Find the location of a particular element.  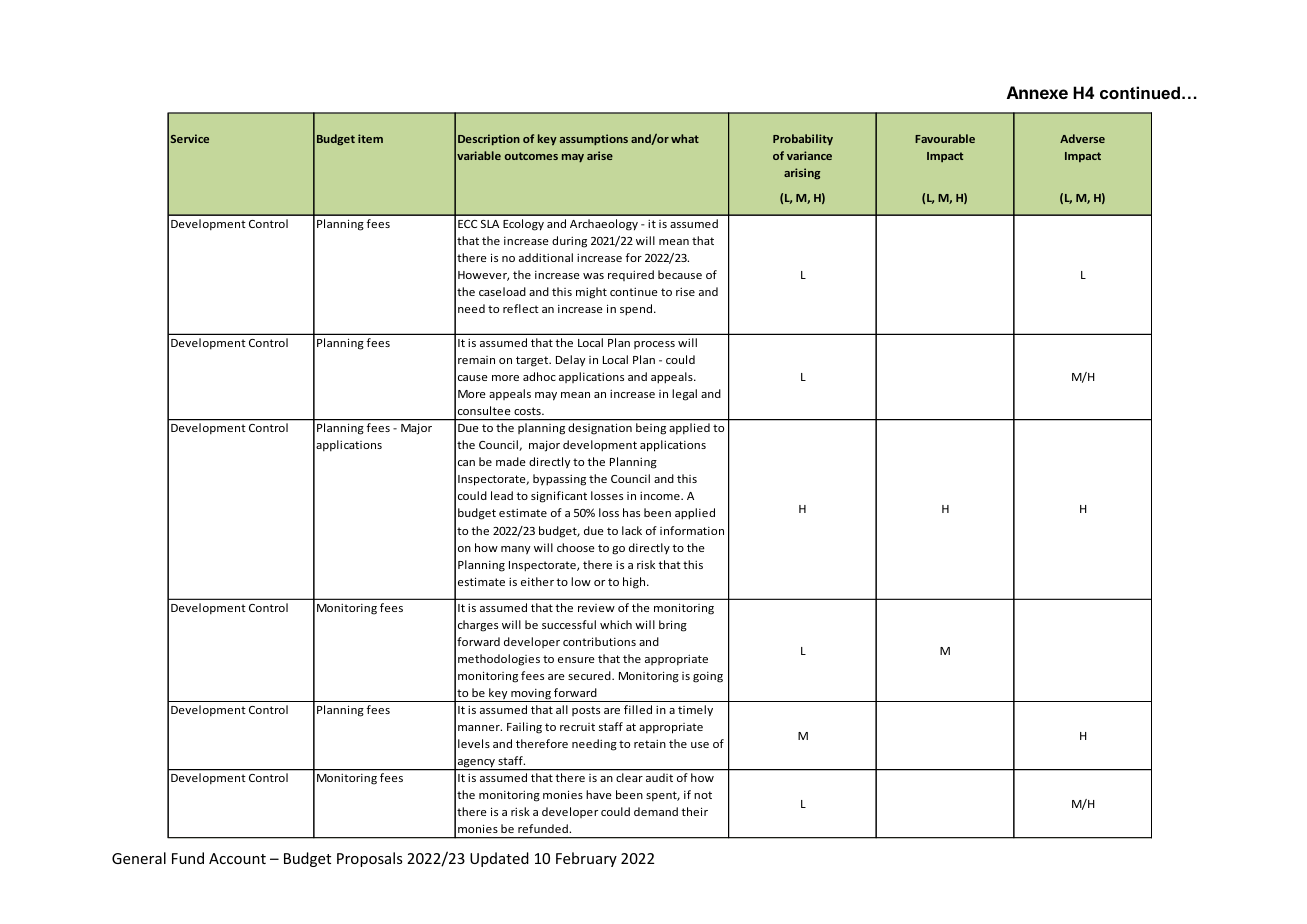

lead is located at coordinates (502, 495).
